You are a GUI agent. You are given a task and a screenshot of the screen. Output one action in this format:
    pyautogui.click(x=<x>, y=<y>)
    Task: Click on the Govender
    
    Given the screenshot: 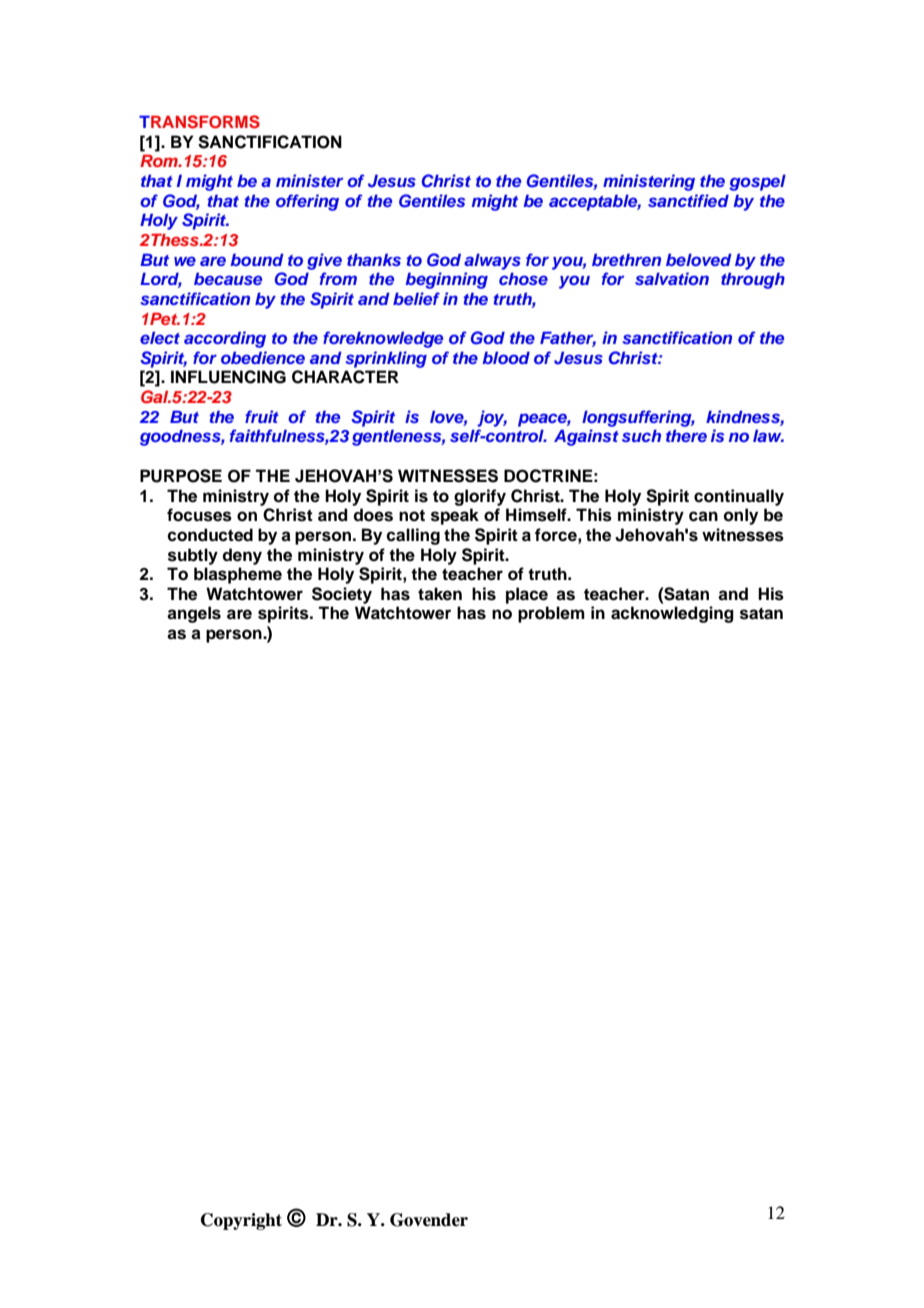 What is the action you would take?
    pyautogui.click(x=429, y=1220)
